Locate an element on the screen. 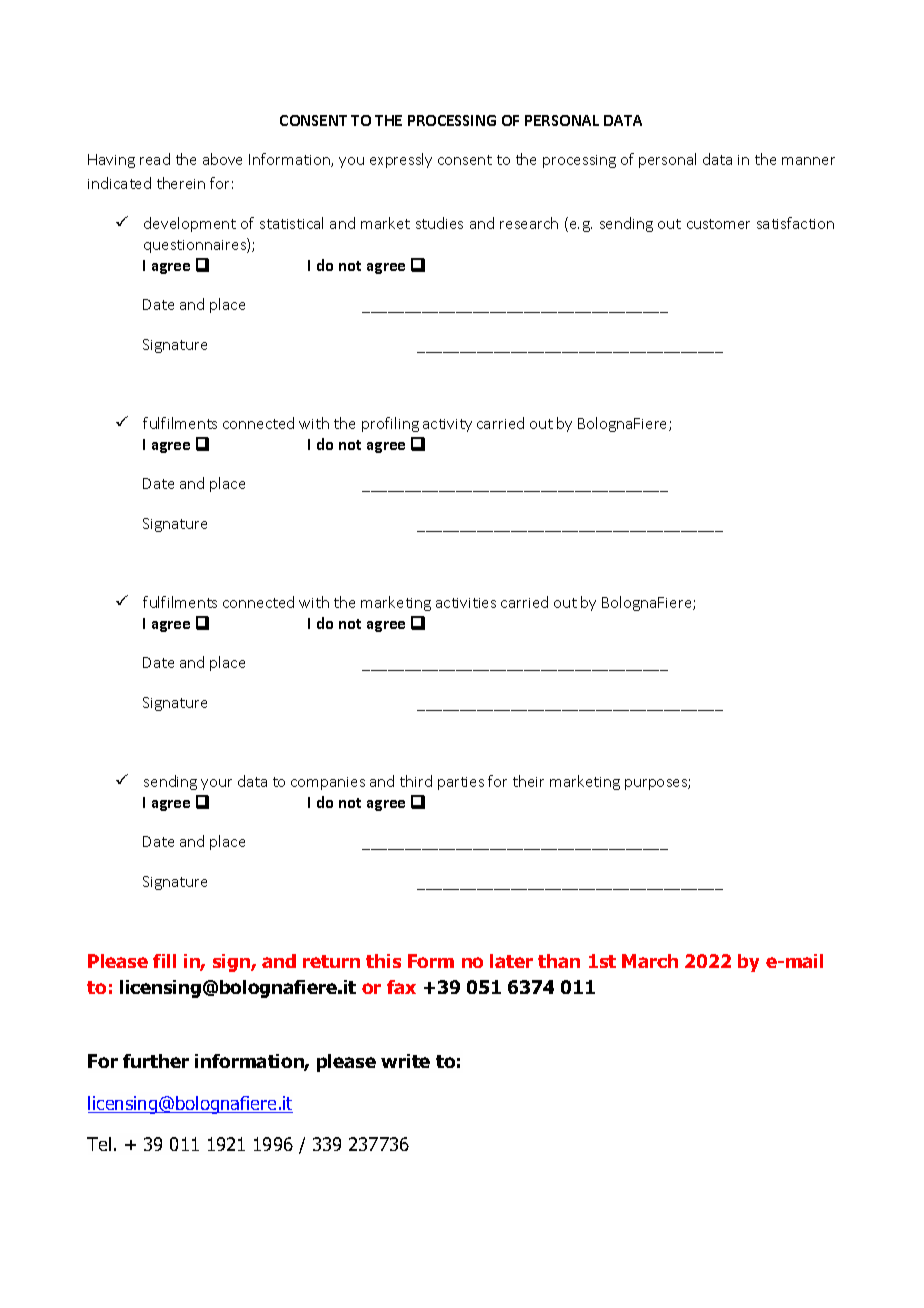 Image resolution: width=924 pixels, height=1308 pixels. studies is located at coordinates (439, 223).
